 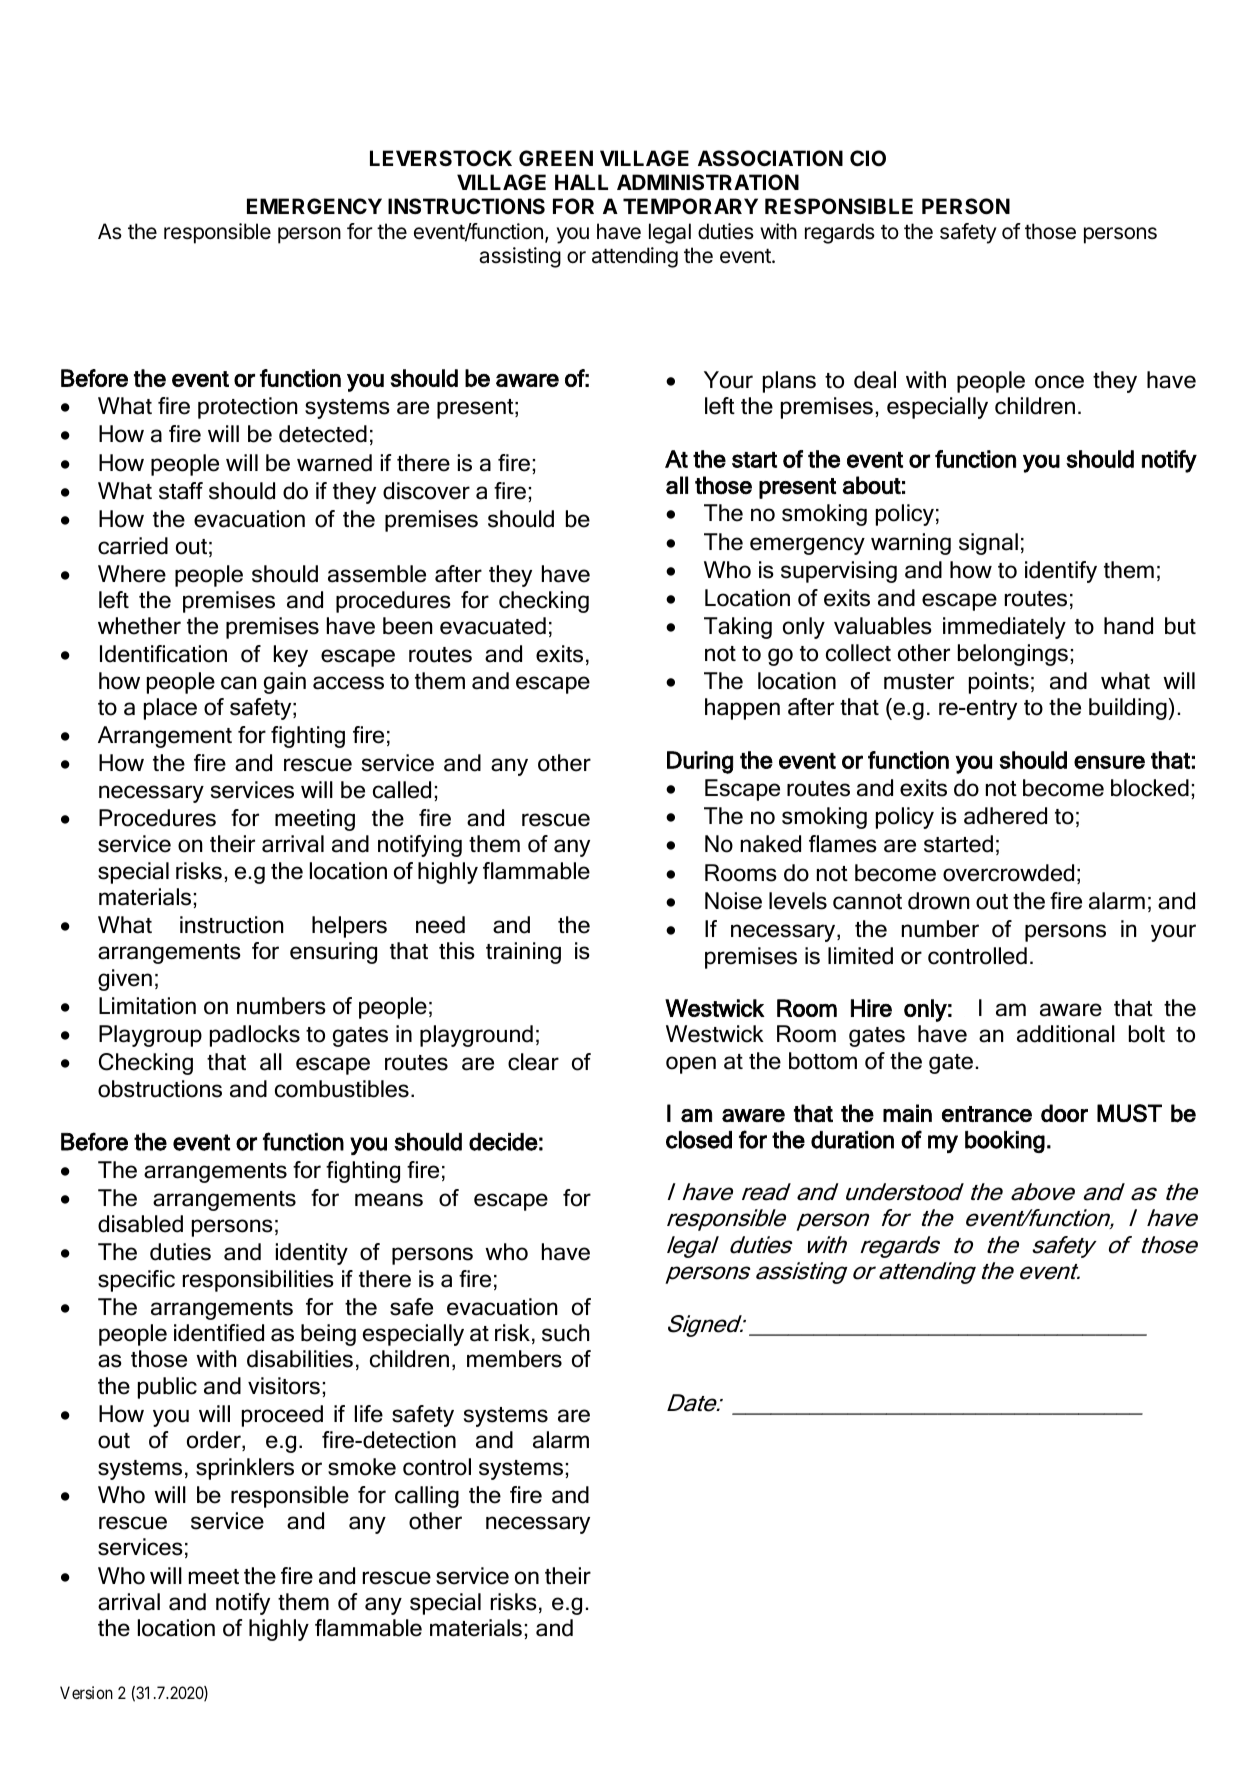 What do you see at coordinates (690, 206) in the screenshot?
I see `TEMPORARY` at bounding box center [690, 206].
